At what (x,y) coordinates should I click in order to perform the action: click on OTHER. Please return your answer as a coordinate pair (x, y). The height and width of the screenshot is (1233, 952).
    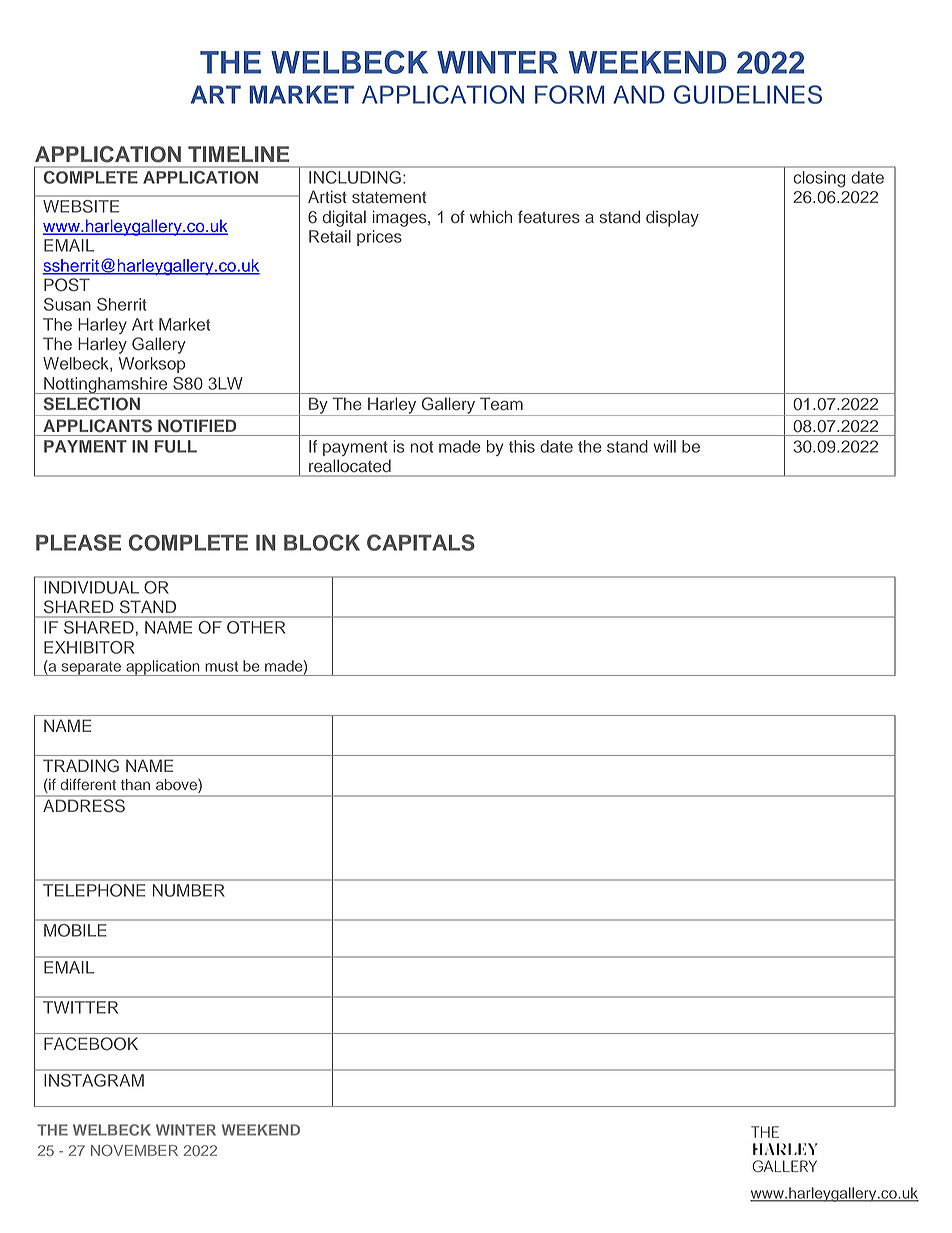
    Looking at the image, I should click on (256, 627).
